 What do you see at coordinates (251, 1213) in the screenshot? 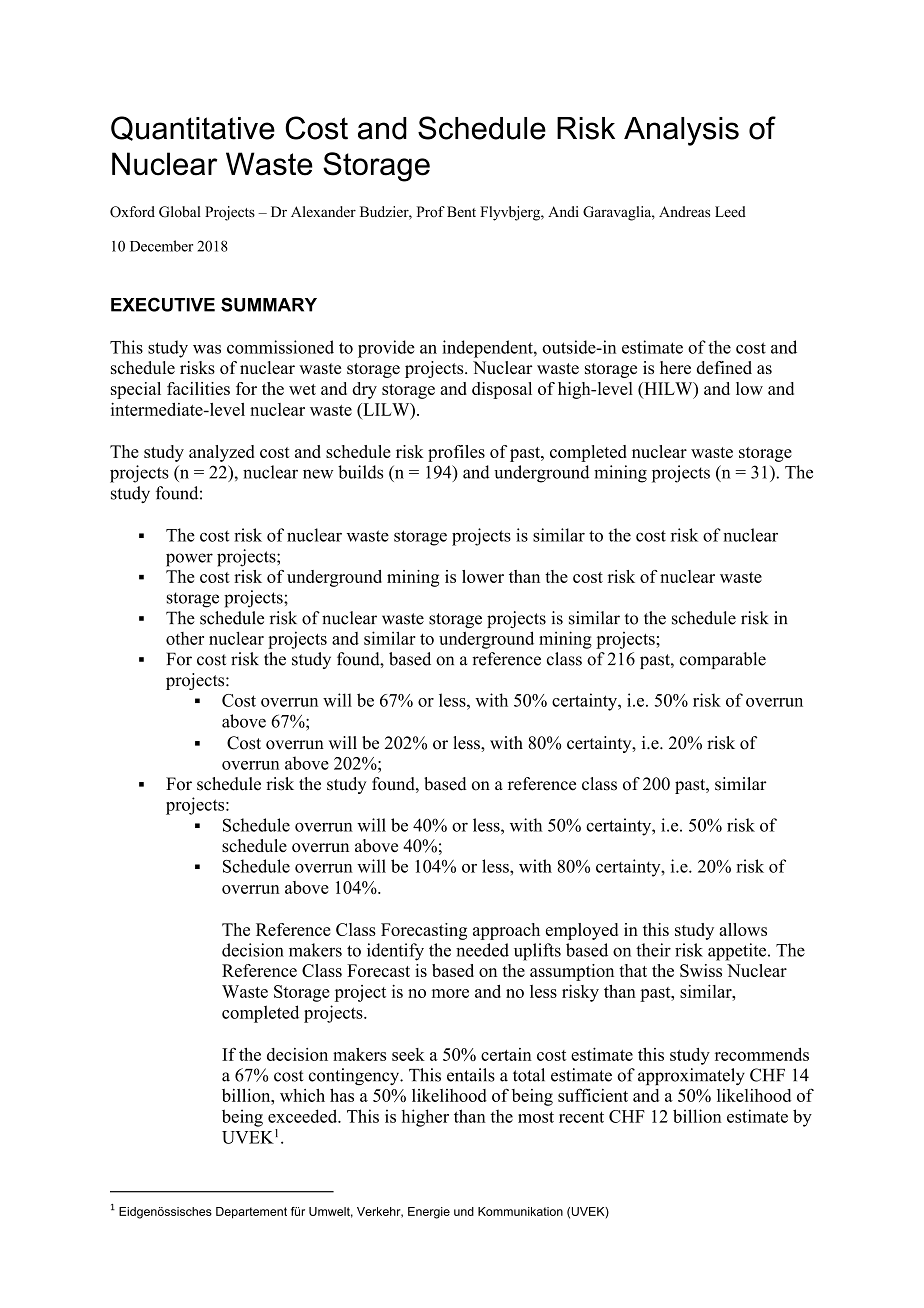
I see `Departement` at bounding box center [251, 1213].
